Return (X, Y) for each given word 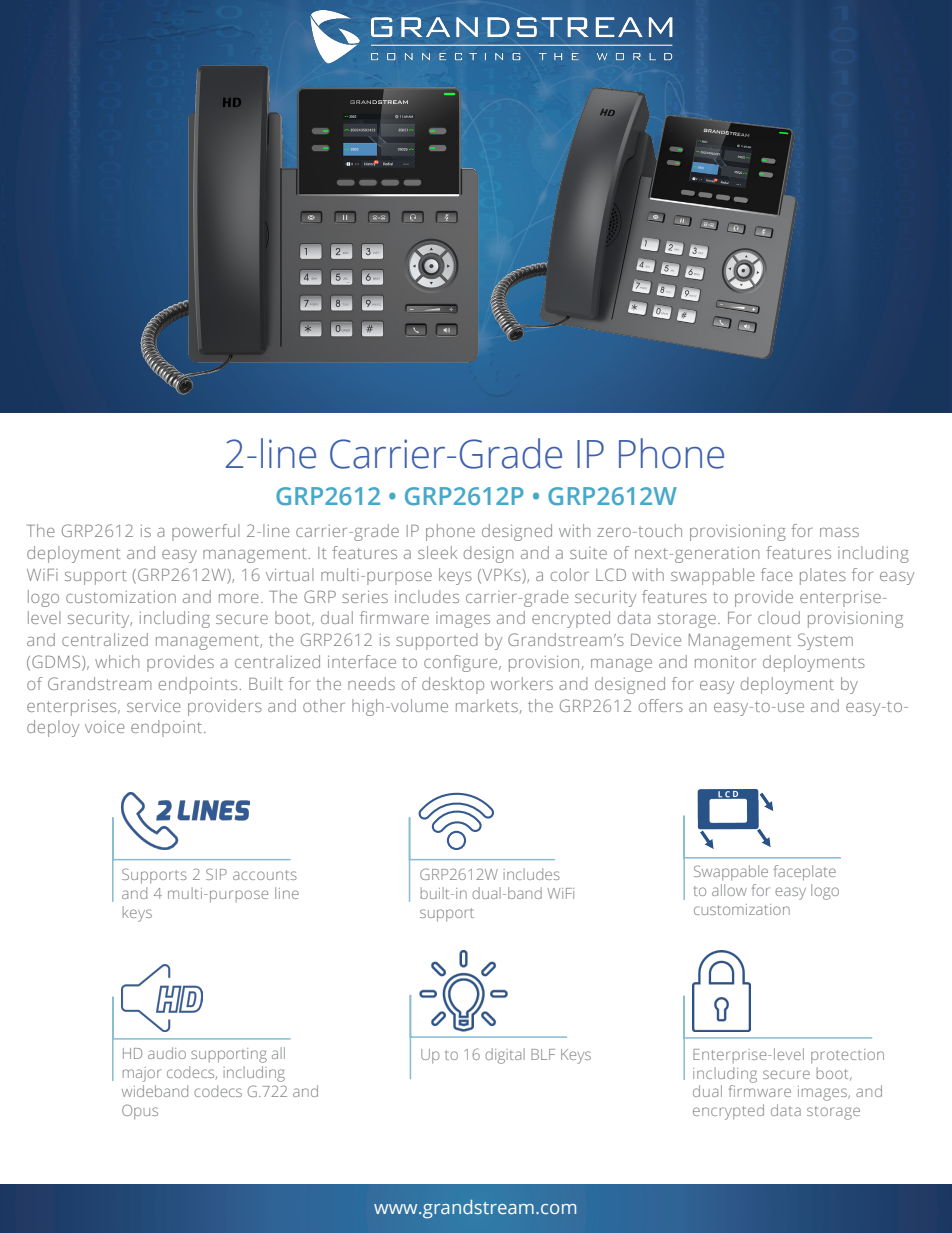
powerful (205, 532)
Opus (140, 1112)
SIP (216, 874)
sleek (437, 552)
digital (505, 1056)
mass (839, 532)
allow (729, 890)
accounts (265, 875)
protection (847, 1056)
